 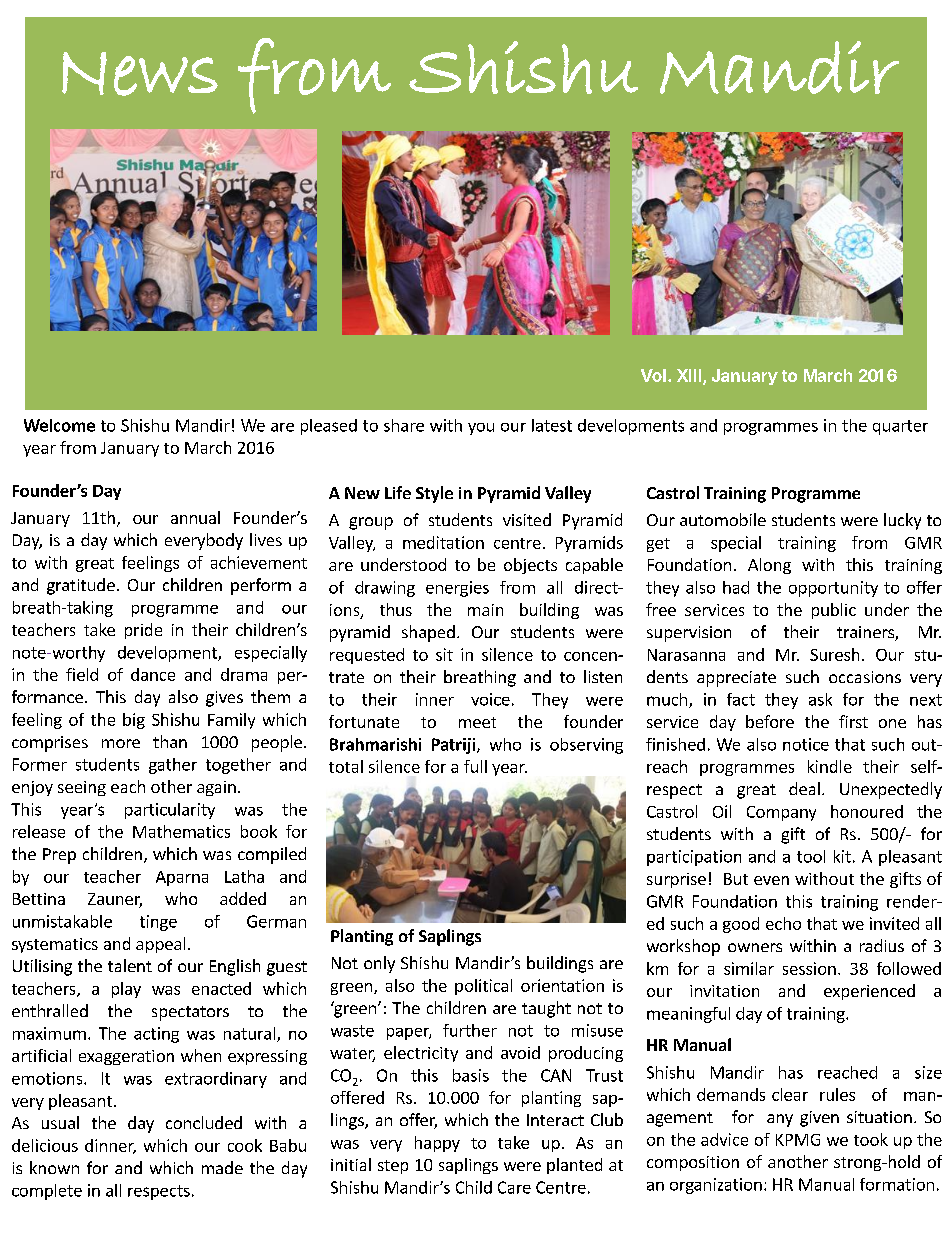 What do you see at coordinates (690, 376) in the document?
I see `XIII` at bounding box center [690, 376].
